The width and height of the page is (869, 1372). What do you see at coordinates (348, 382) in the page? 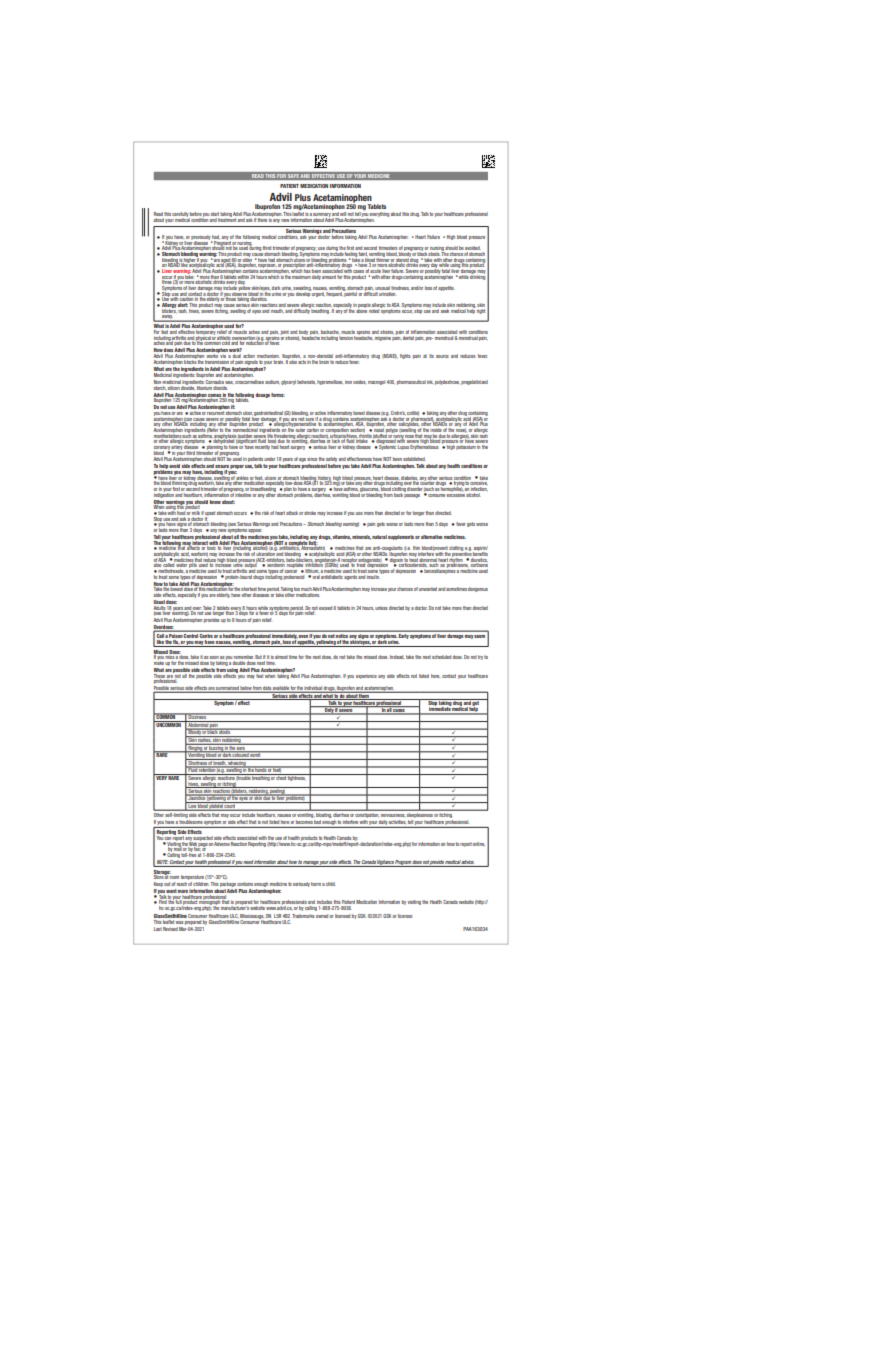
I see `iron` at bounding box center [348, 382].
